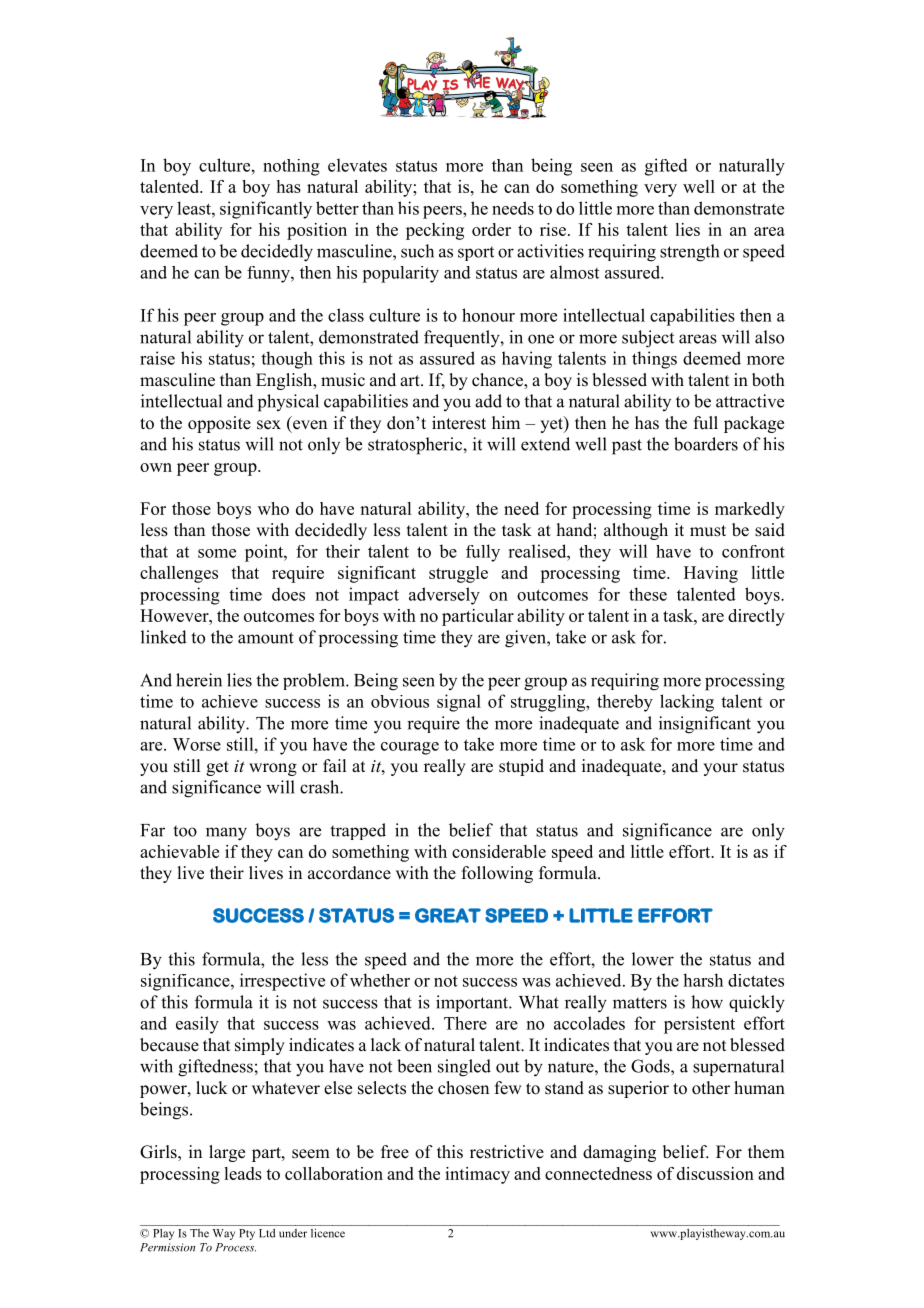  What do you see at coordinates (199, 680) in the screenshot?
I see `herein` at bounding box center [199, 680].
